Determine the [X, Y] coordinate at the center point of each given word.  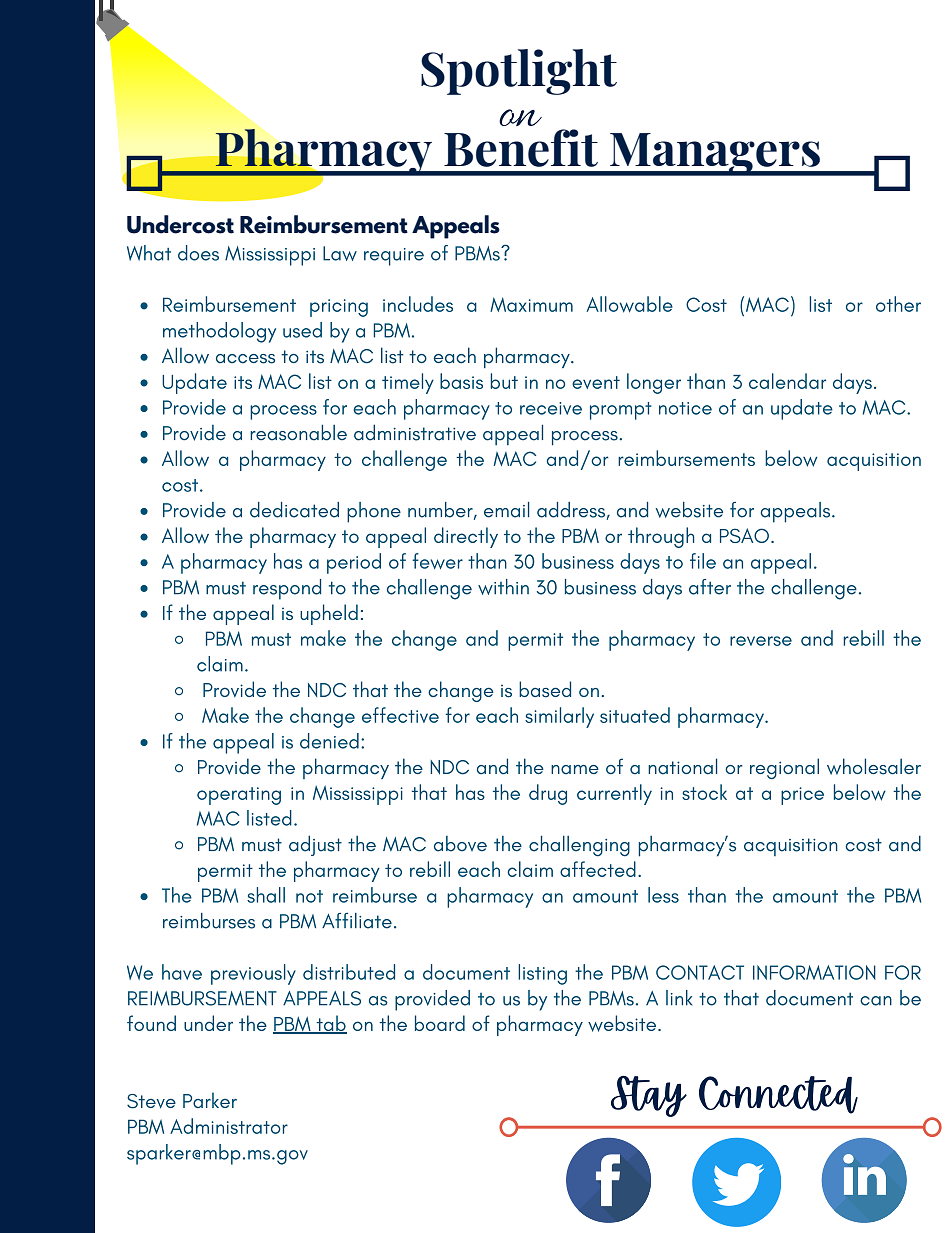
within [503, 587]
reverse [761, 641]
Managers [715, 154]
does [198, 253]
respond [287, 589]
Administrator [229, 1126]
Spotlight [519, 72]
